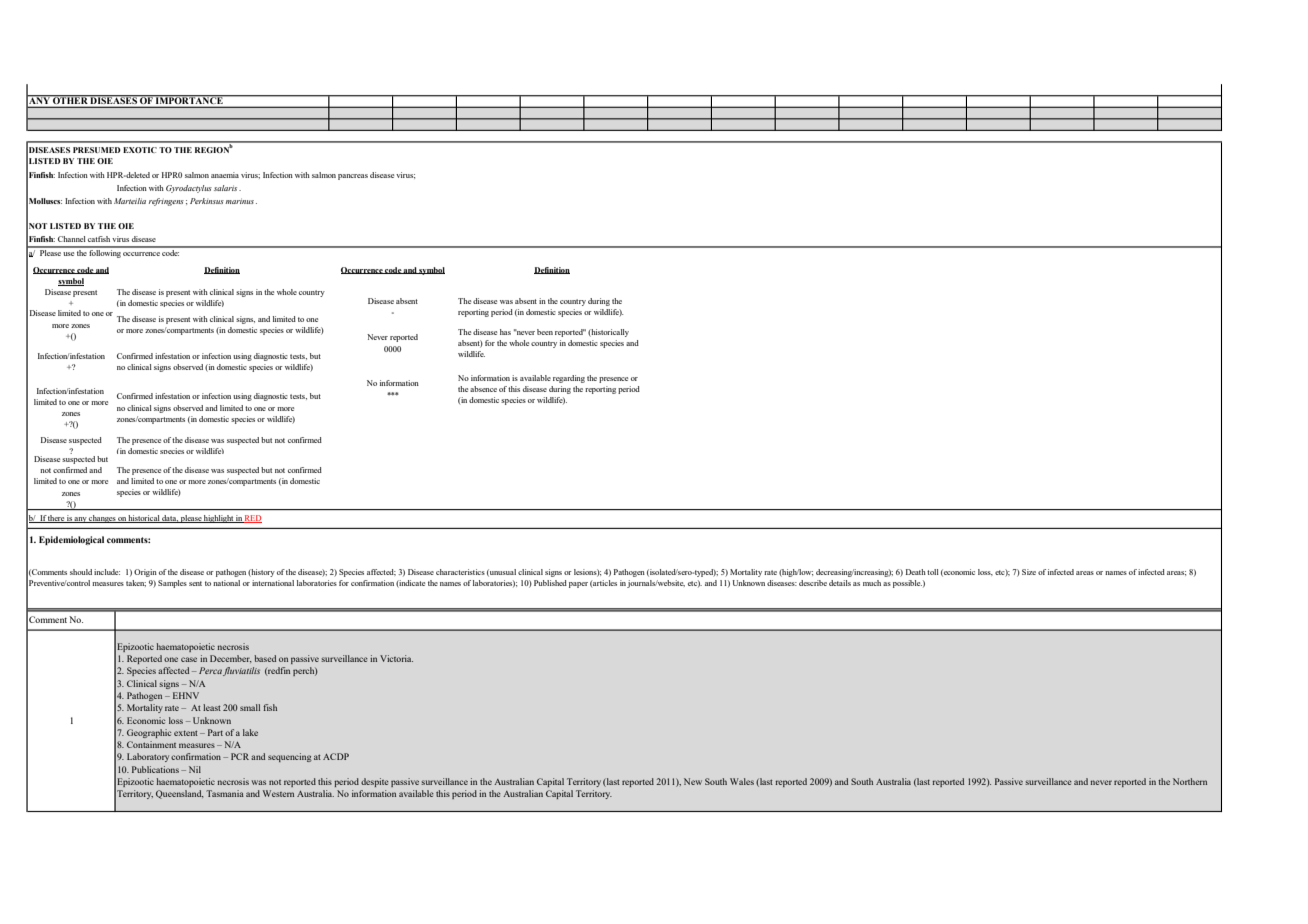 The image size is (1308, 924). Describe the element at coordinates (569, 379) in the screenshot. I see `regarding` at that location.
